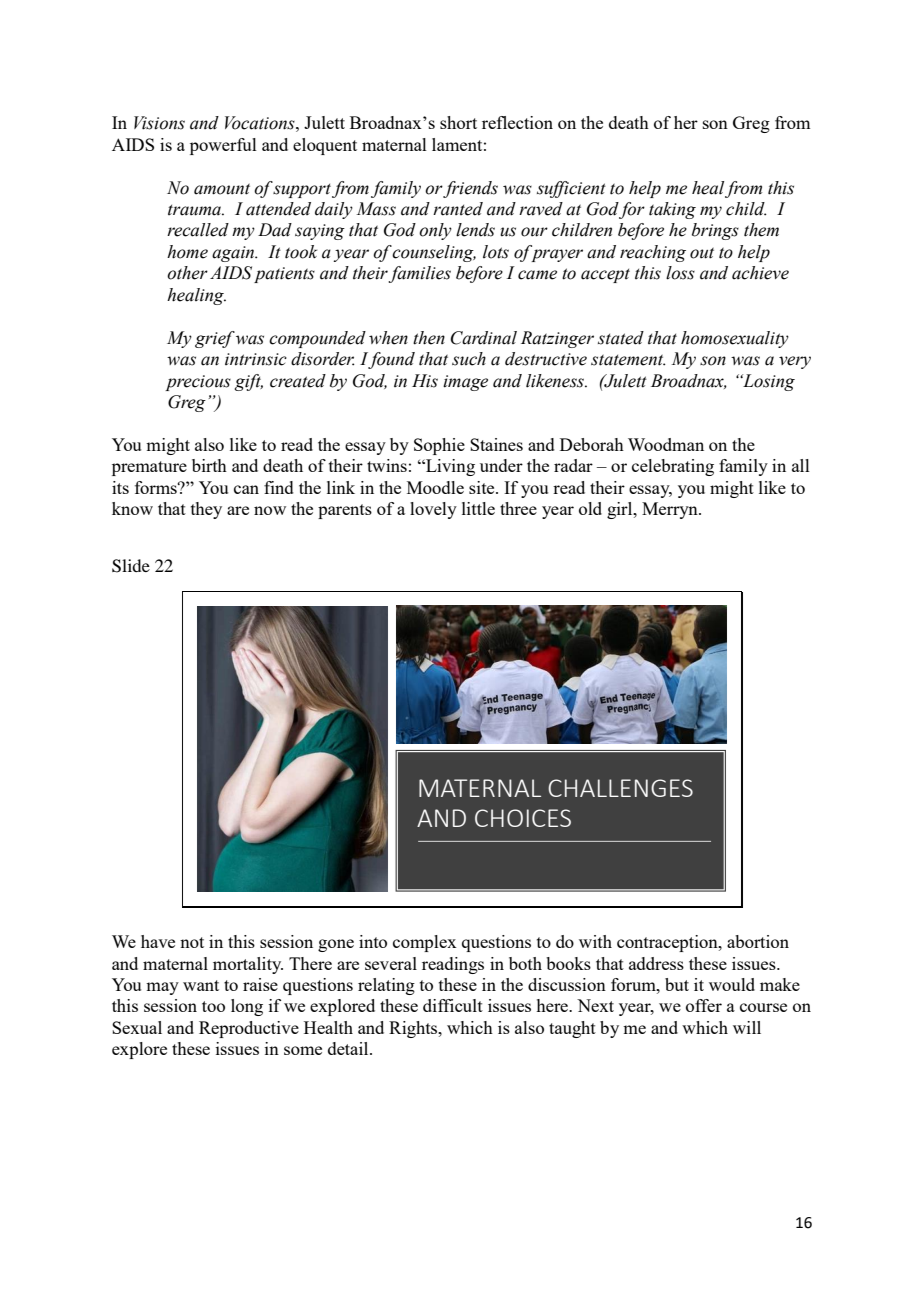 Image resolution: width=924 pixels, height=1308 pixels. What do you see at coordinates (523, 818) in the screenshot?
I see `CHOICES` at bounding box center [523, 818].
